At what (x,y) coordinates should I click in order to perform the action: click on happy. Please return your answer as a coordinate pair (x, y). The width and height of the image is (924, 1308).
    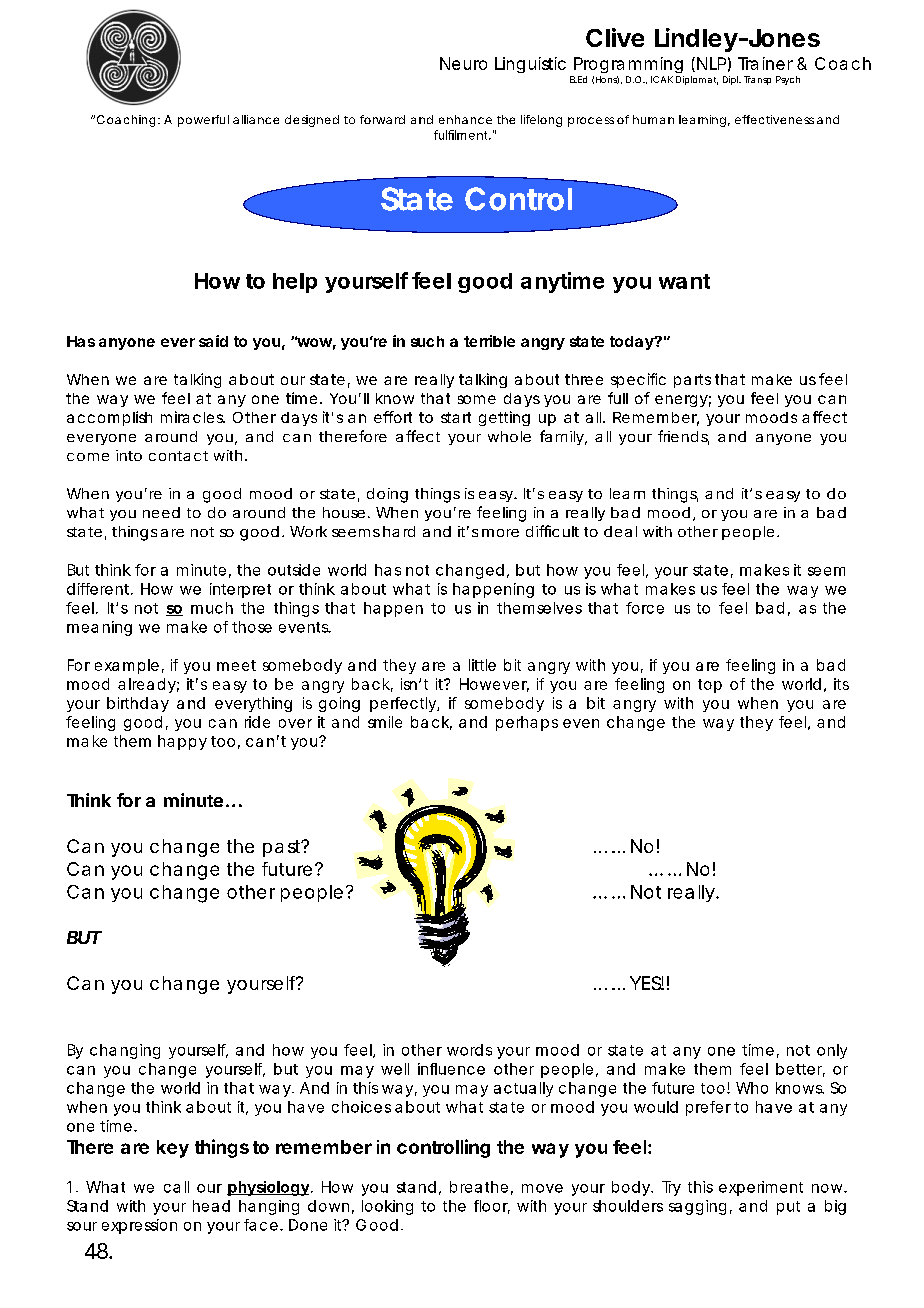
    Looking at the image, I should click on (182, 742).
